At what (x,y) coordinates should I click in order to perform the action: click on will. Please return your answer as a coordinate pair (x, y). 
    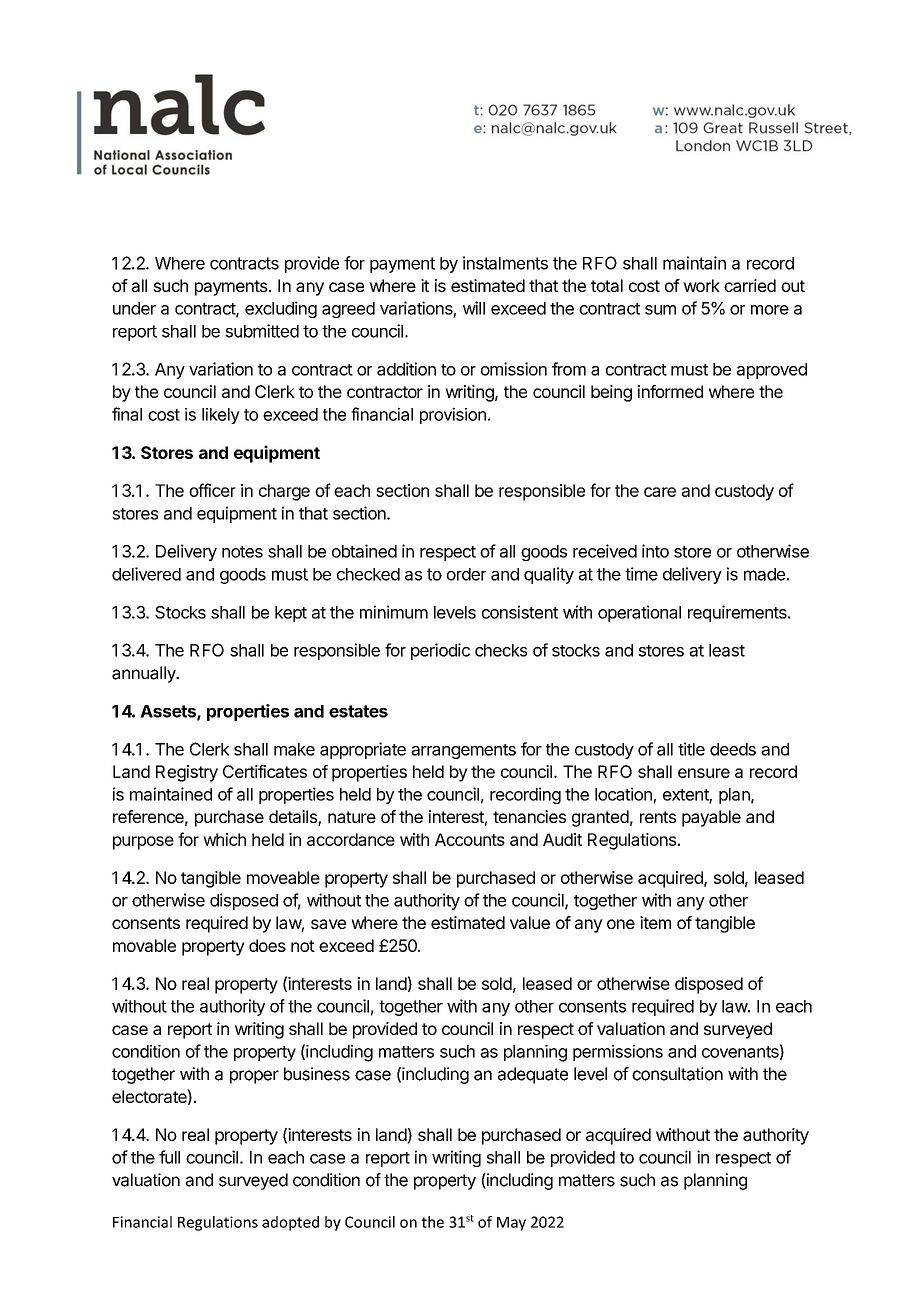
    Looking at the image, I should click on (474, 308).
